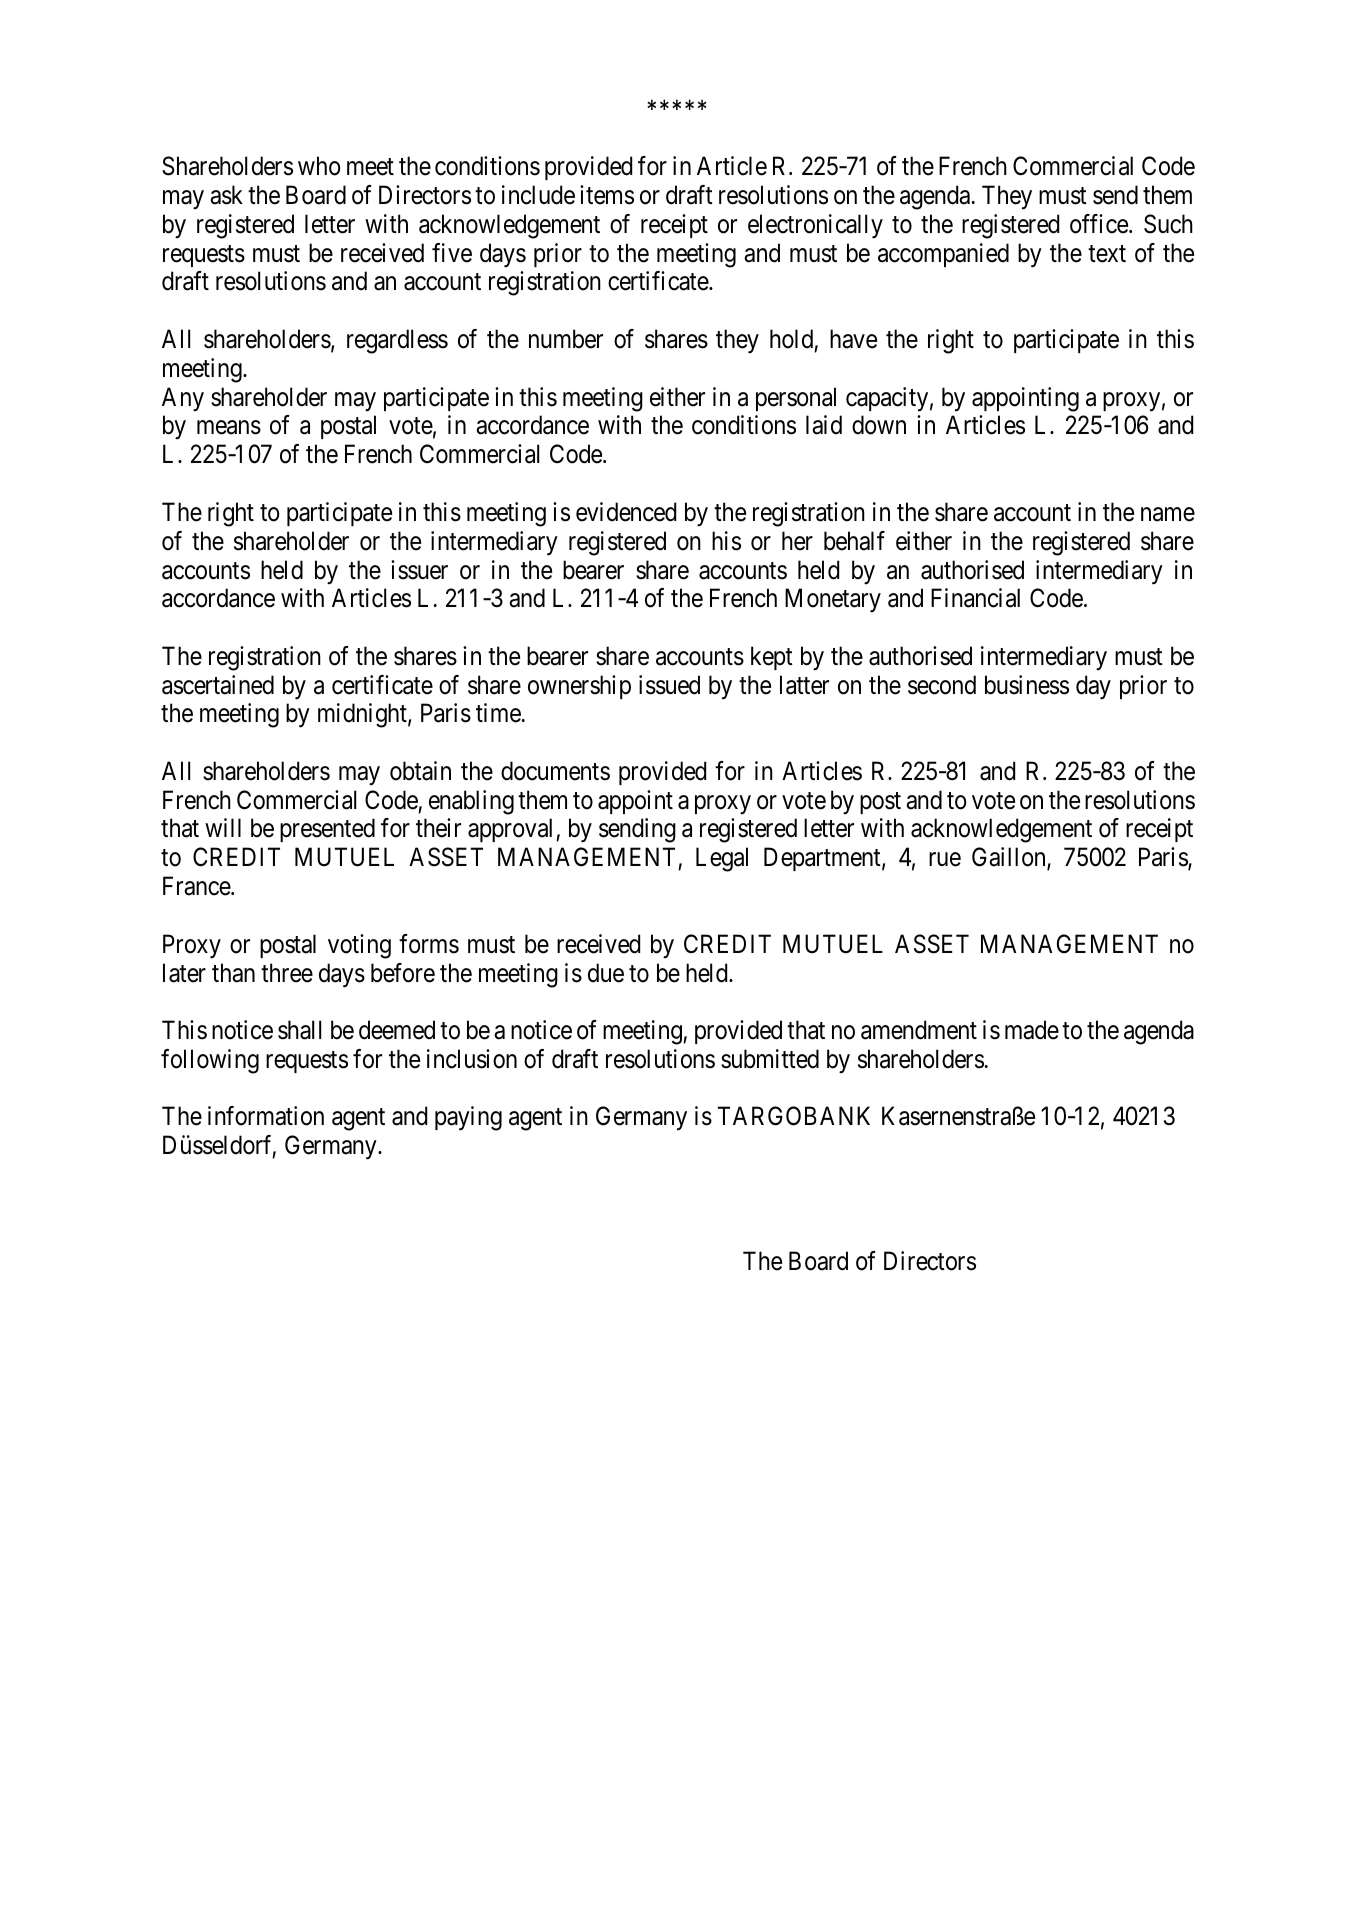 The image size is (1355, 1917). Describe the element at coordinates (555, 771) in the screenshot. I see `documents` at that location.
